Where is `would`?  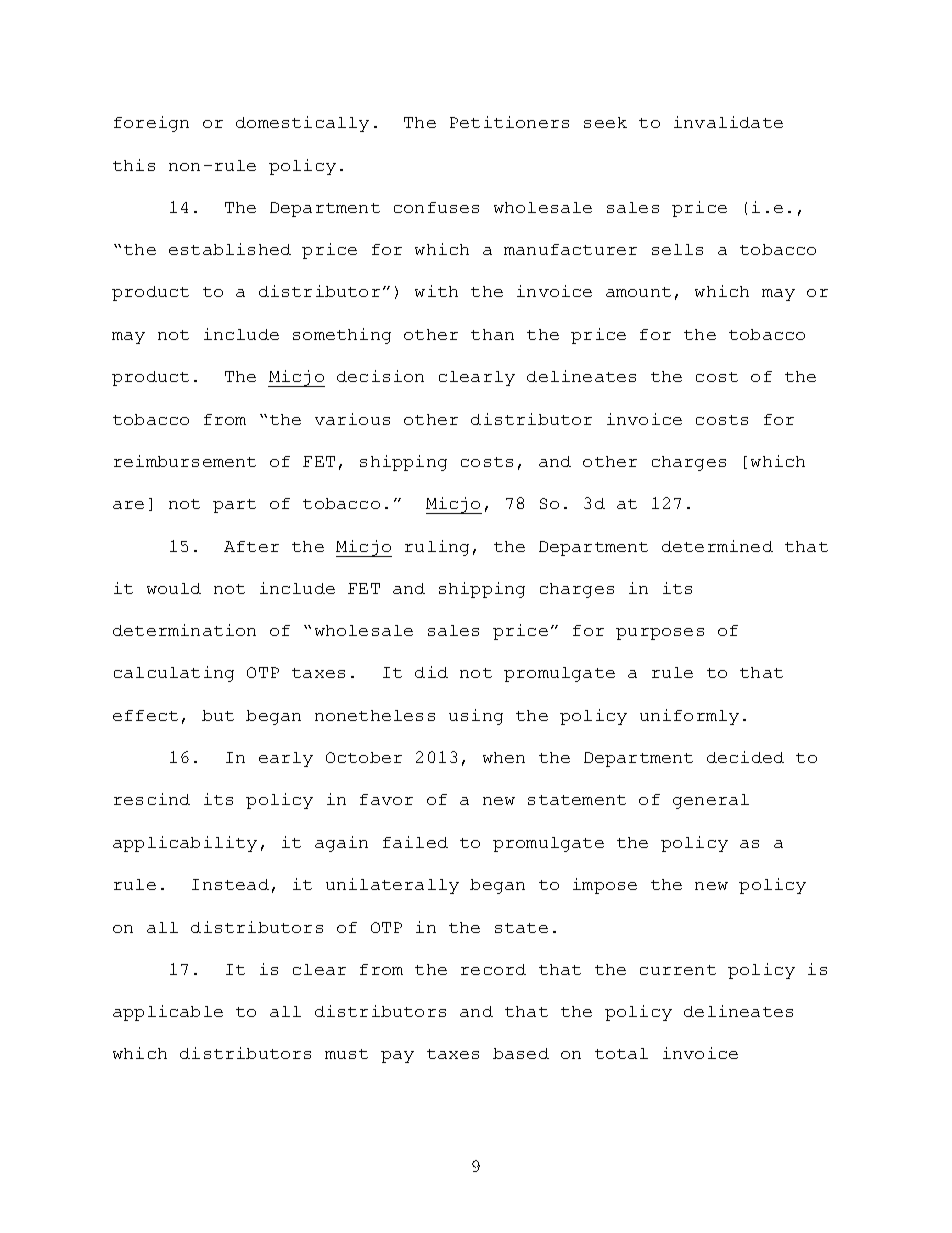 would is located at coordinates (174, 588).
